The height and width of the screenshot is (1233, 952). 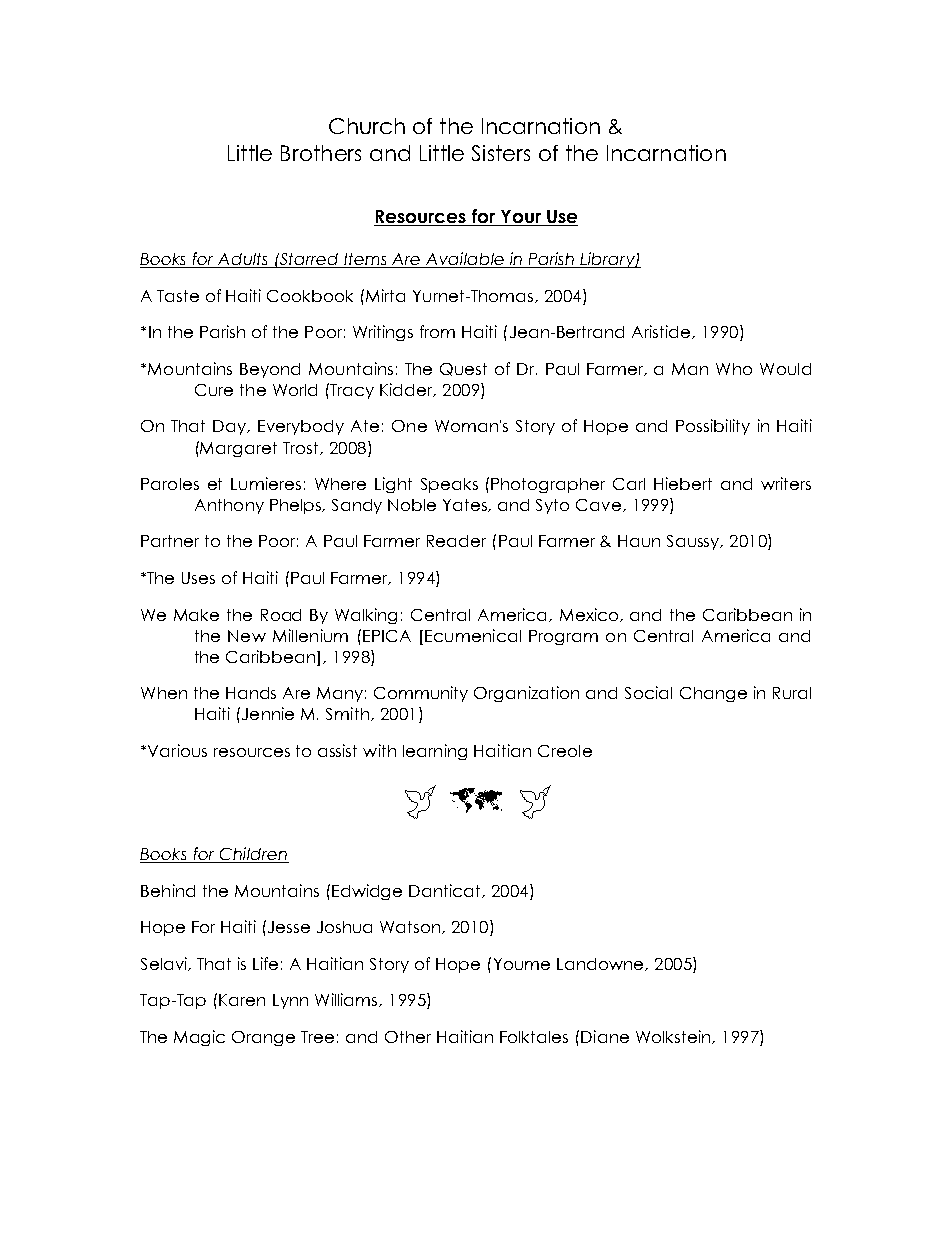 I want to click on Folktales, so click(x=534, y=1037).
